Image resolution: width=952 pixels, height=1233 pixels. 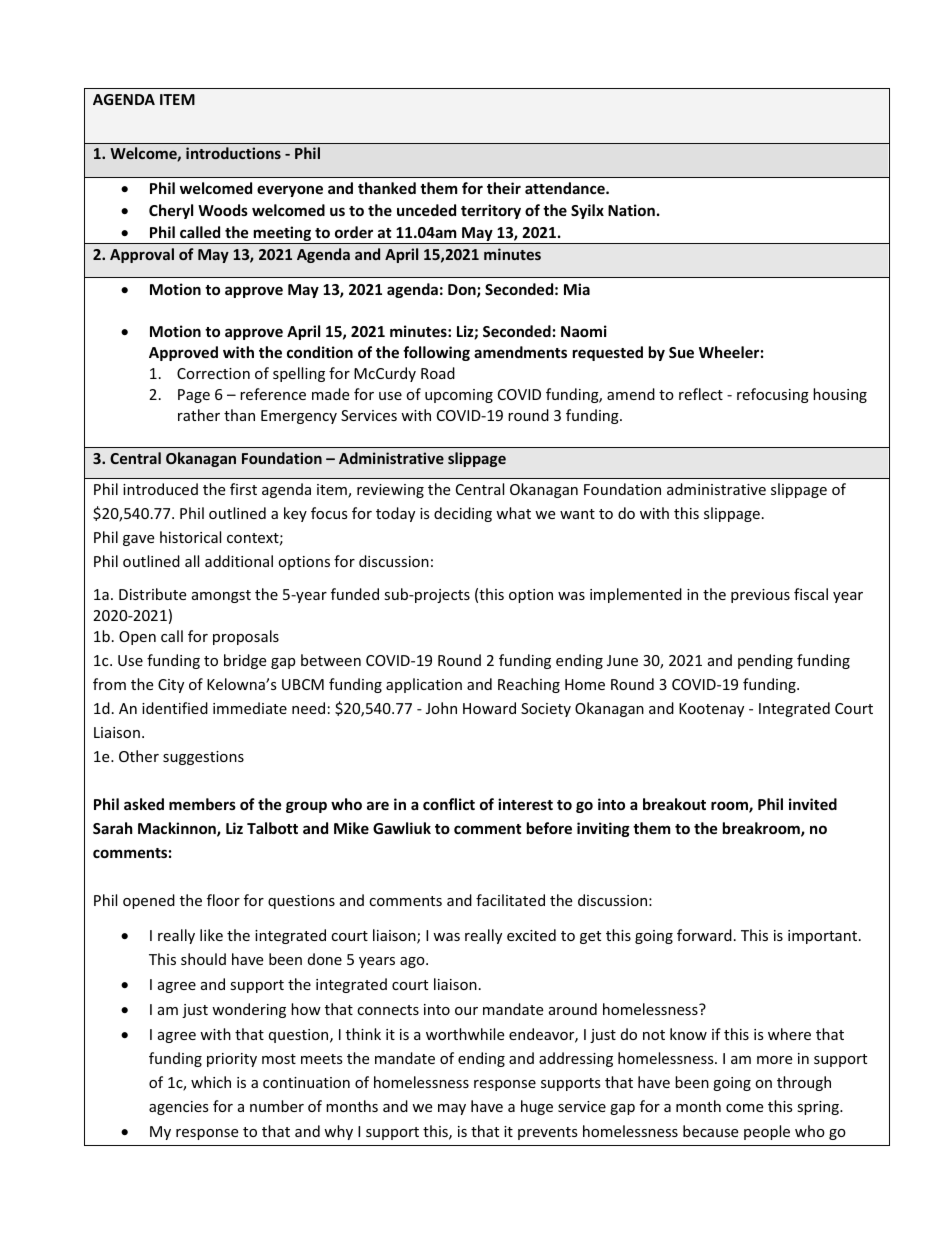 I want to click on Nation, so click(x=631, y=210).
